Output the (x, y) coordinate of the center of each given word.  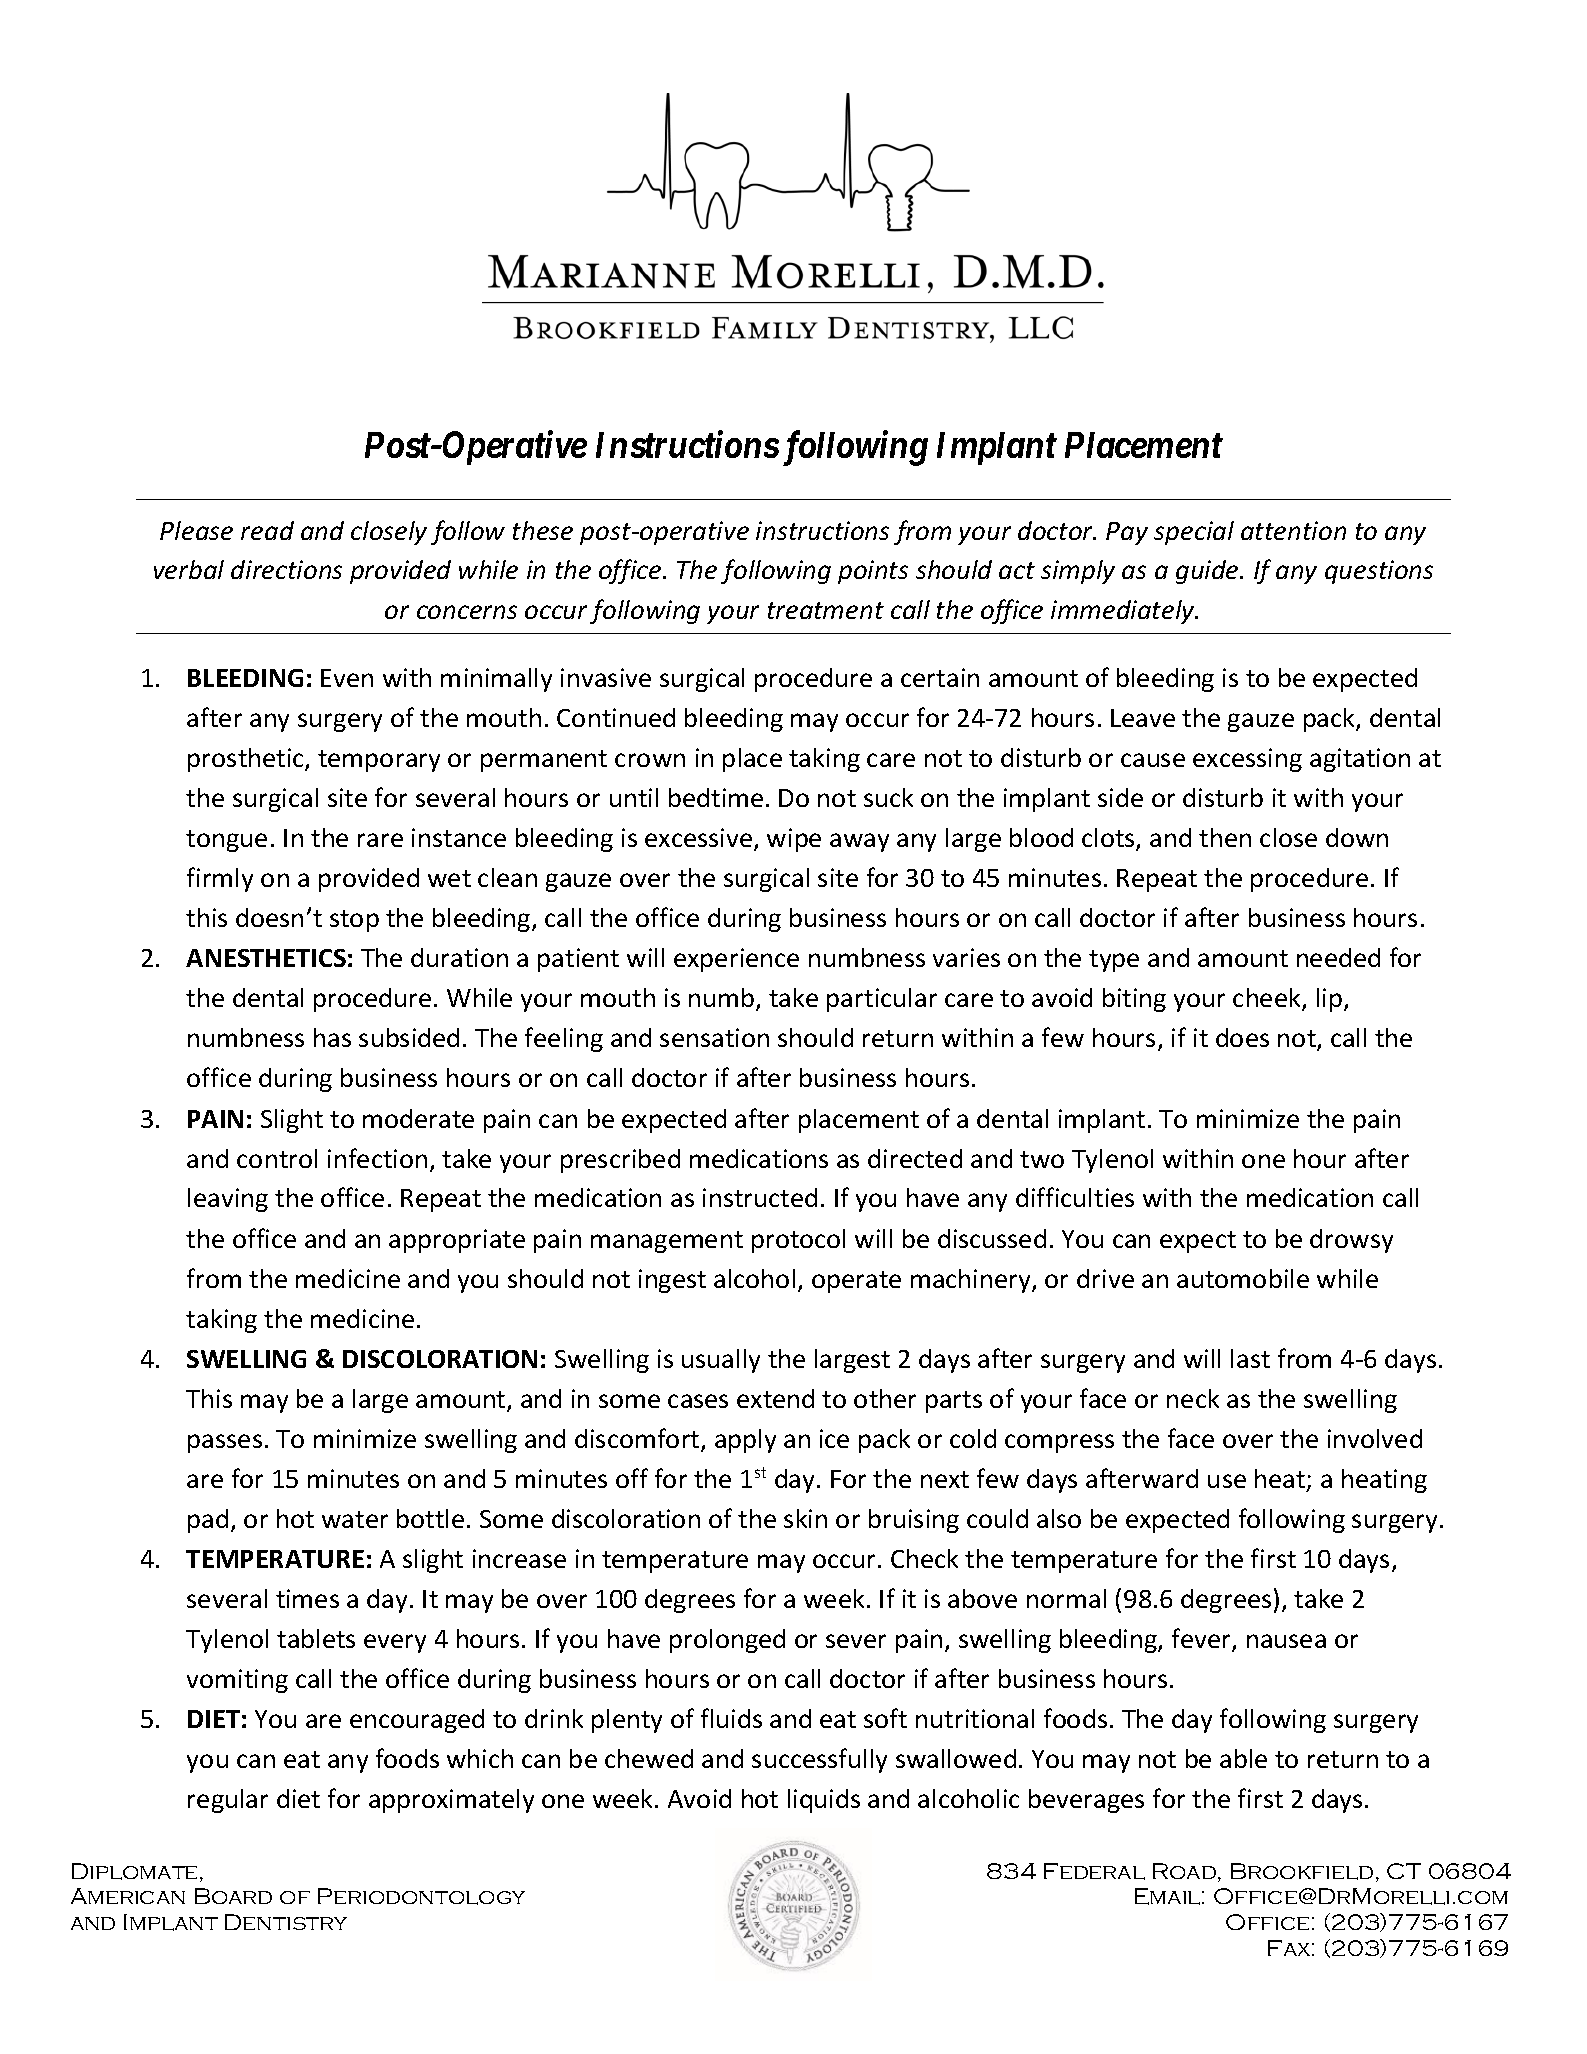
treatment (826, 610)
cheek (1268, 999)
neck (1193, 1398)
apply (745, 1441)
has (332, 1037)
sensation (714, 1037)
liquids (824, 1801)
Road (1184, 1871)
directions (286, 569)
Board (233, 1896)
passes (225, 1443)
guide (1208, 572)
